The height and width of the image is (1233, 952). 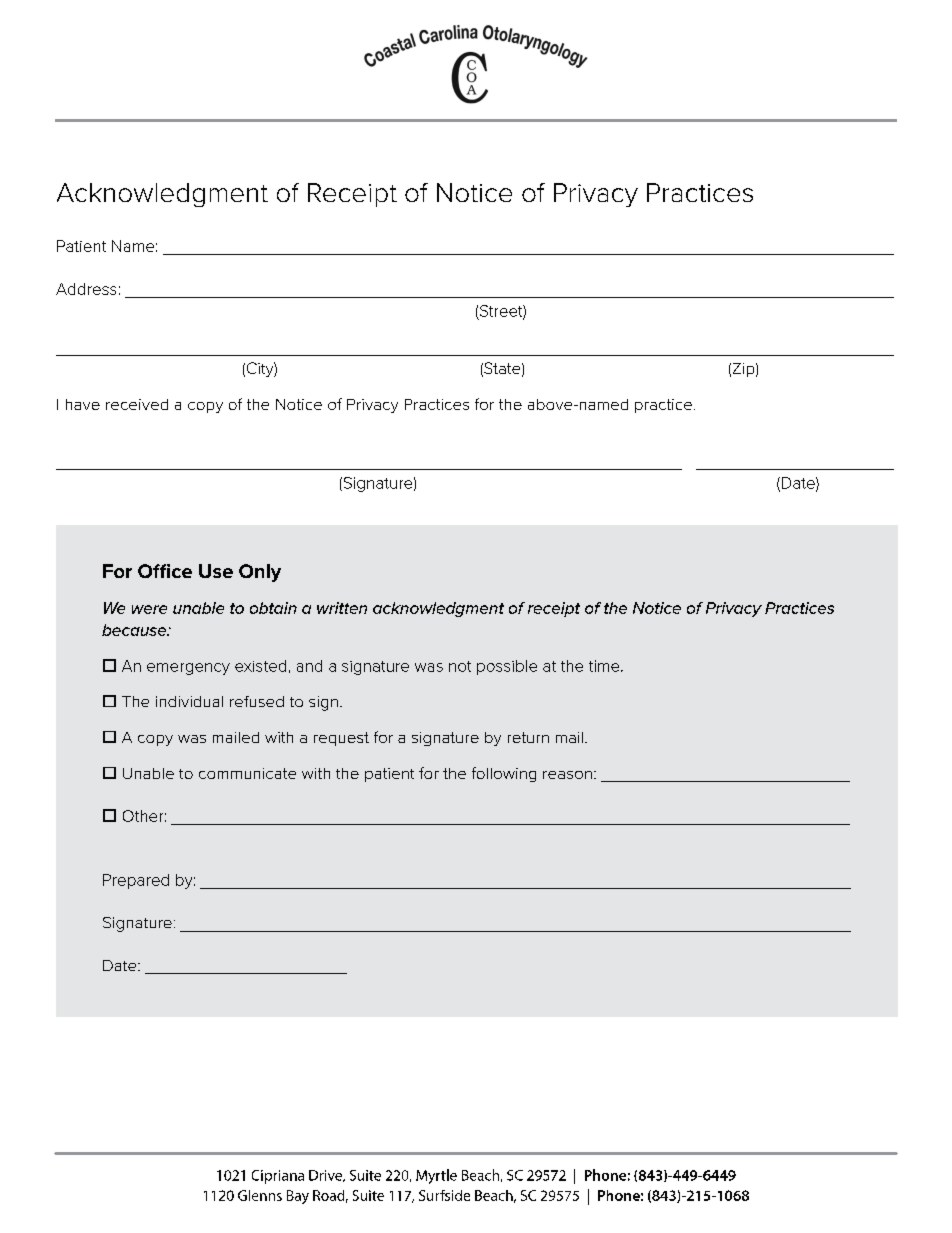 What do you see at coordinates (436, 1176) in the image?
I see `Myrtle` at bounding box center [436, 1176].
